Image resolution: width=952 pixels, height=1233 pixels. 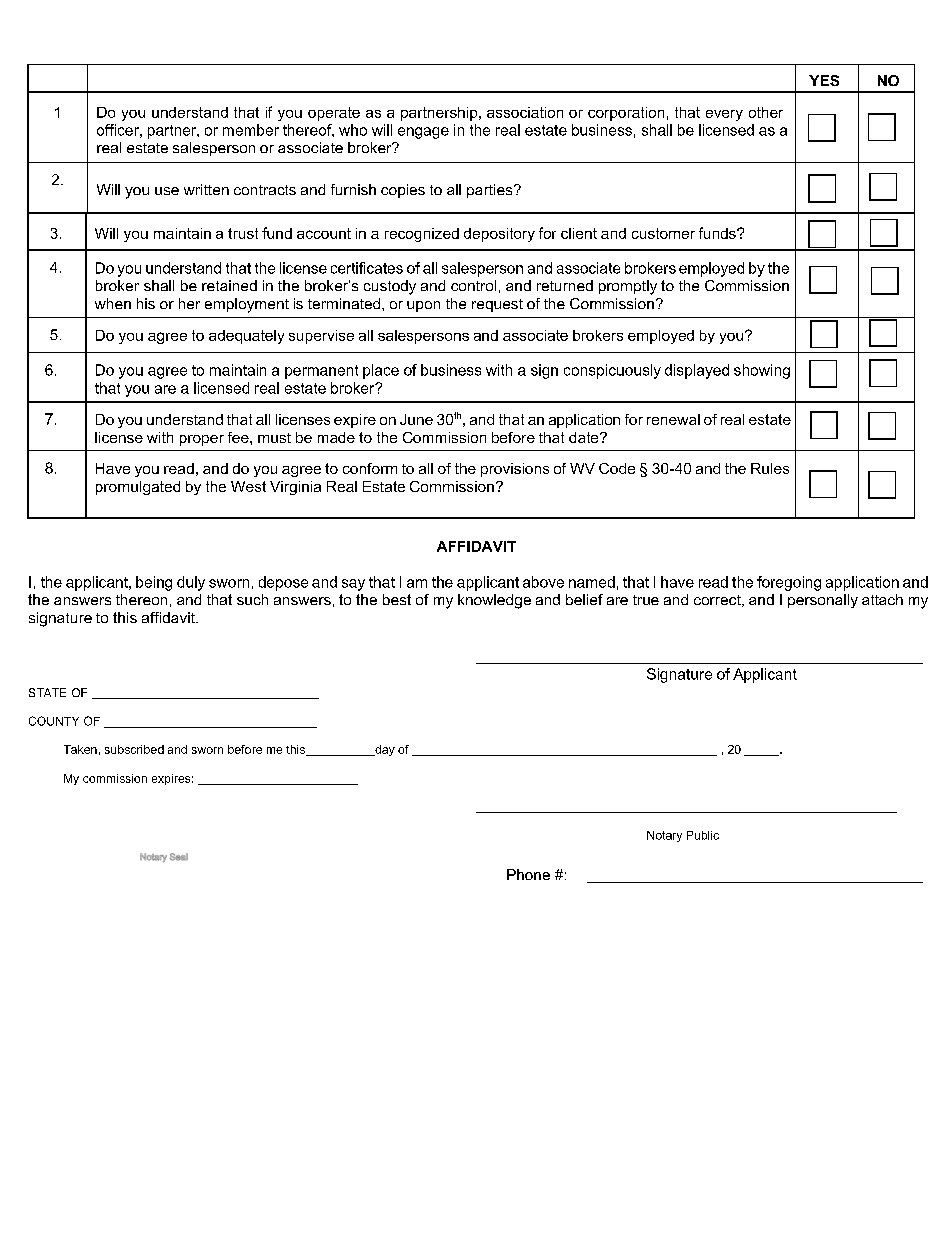 I want to click on subscribed, so click(x=134, y=749).
